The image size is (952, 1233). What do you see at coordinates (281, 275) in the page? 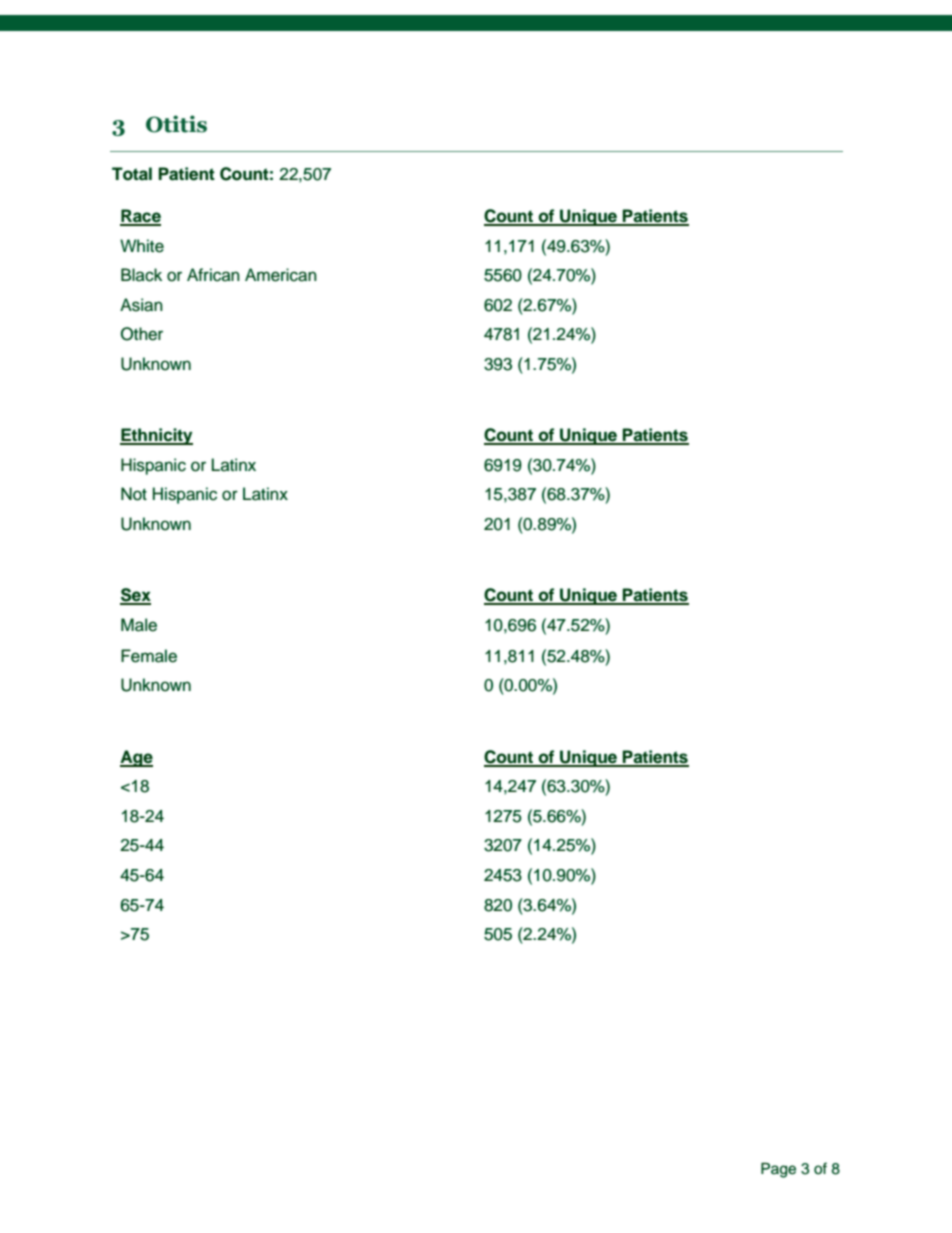
I see `American` at bounding box center [281, 275].
